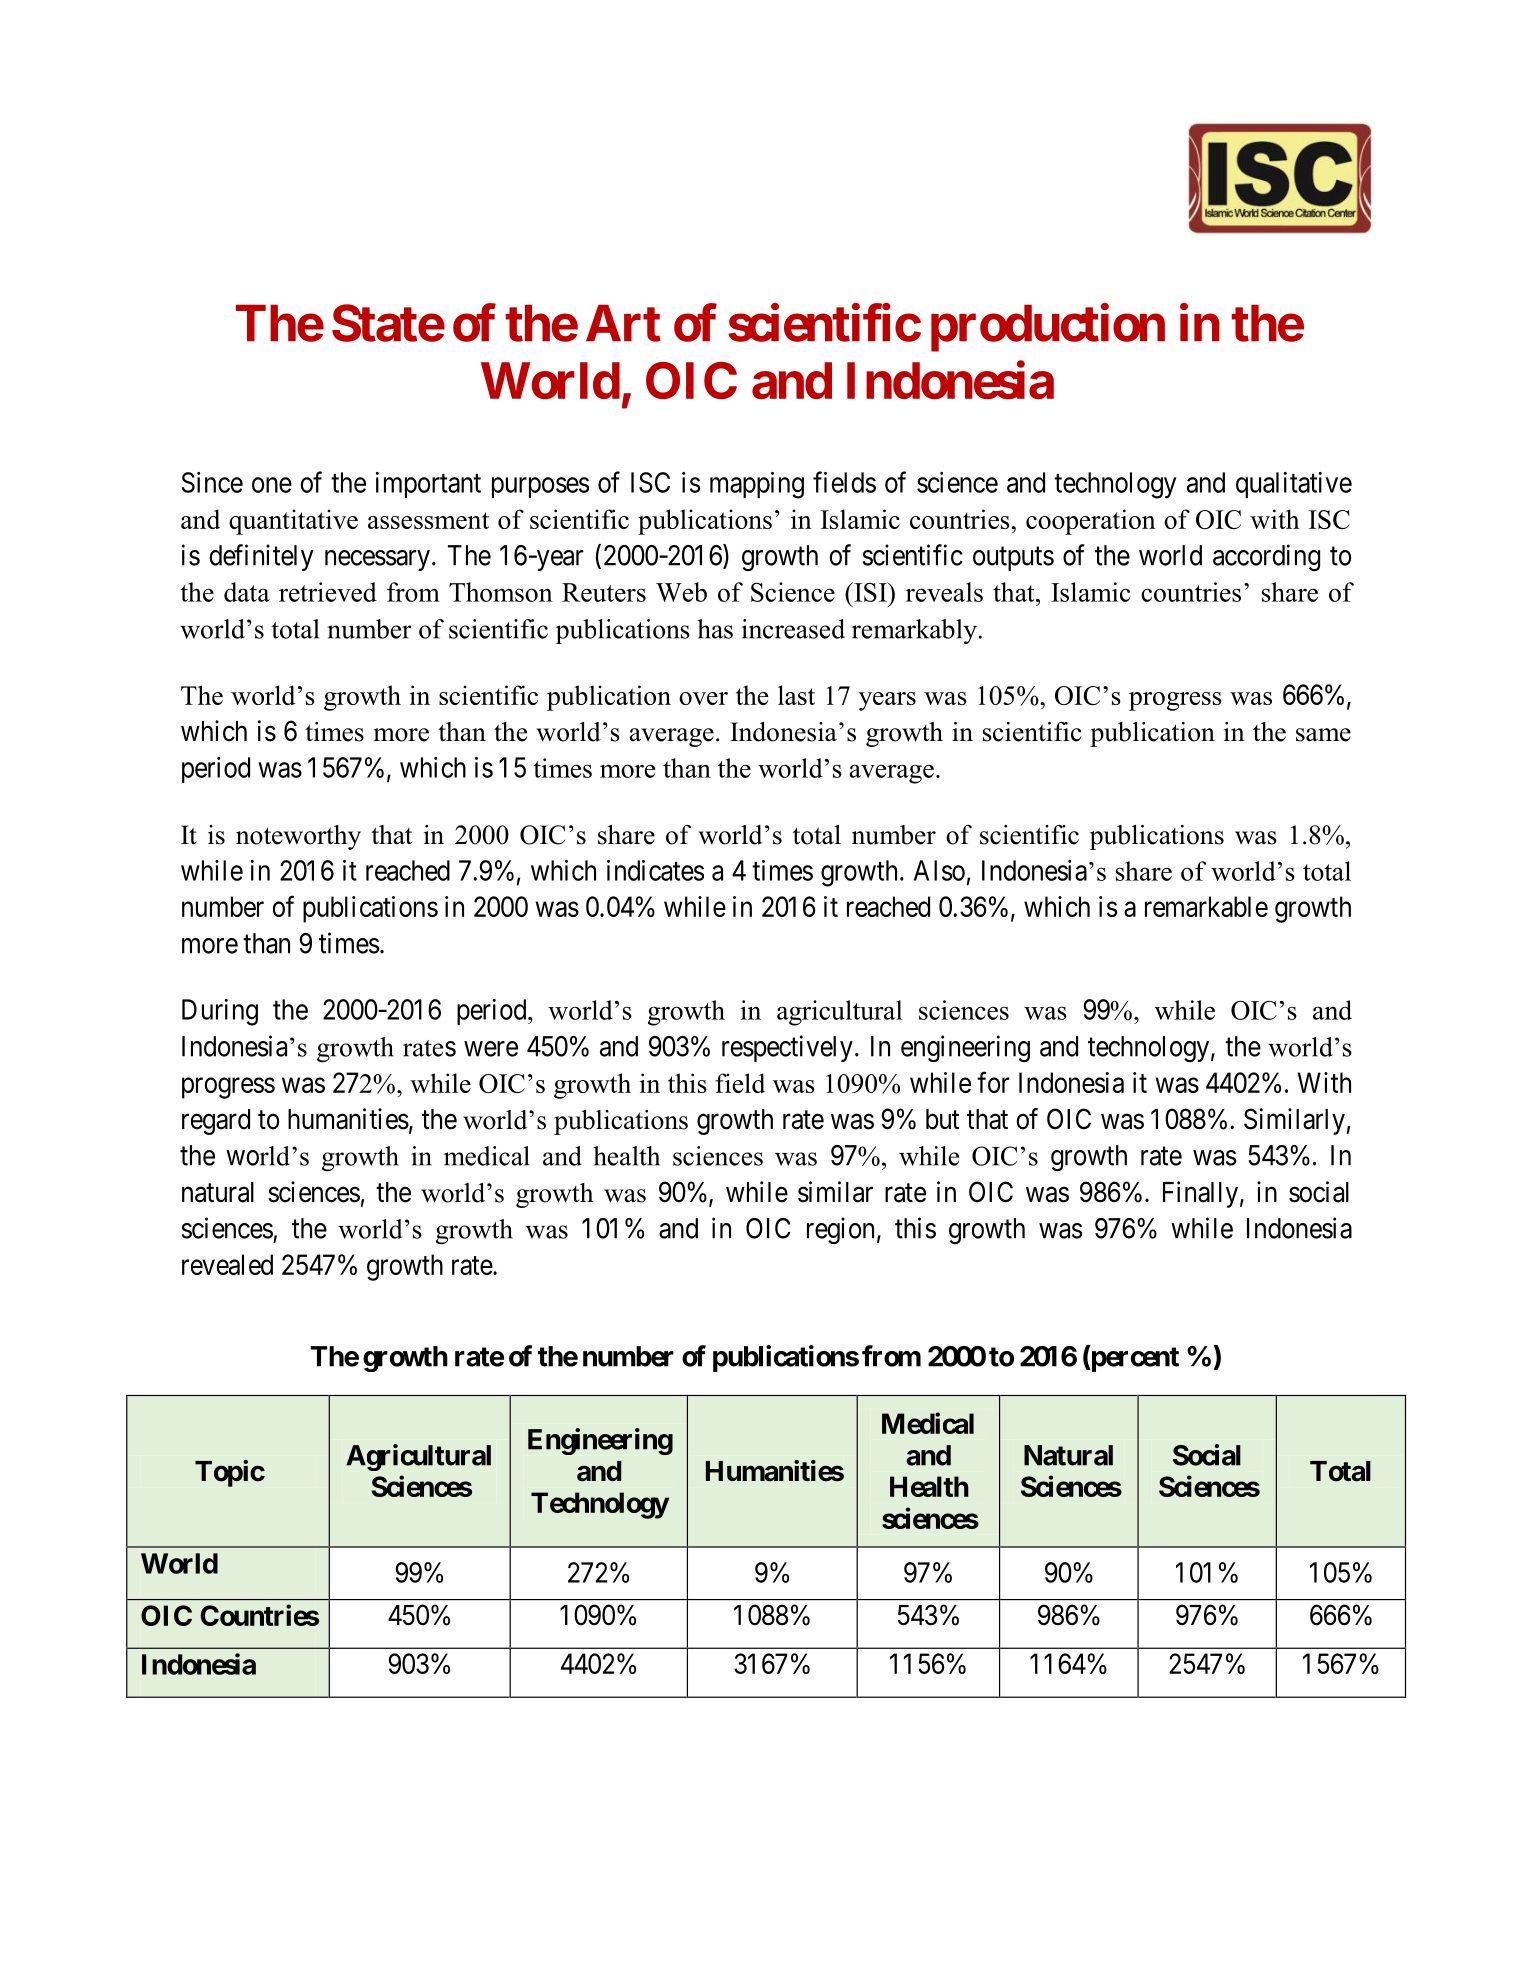 The height and width of the image is (1983, 1532). Describe the element at coordinates (623, 323) in the image. I see `Art` at that location.
